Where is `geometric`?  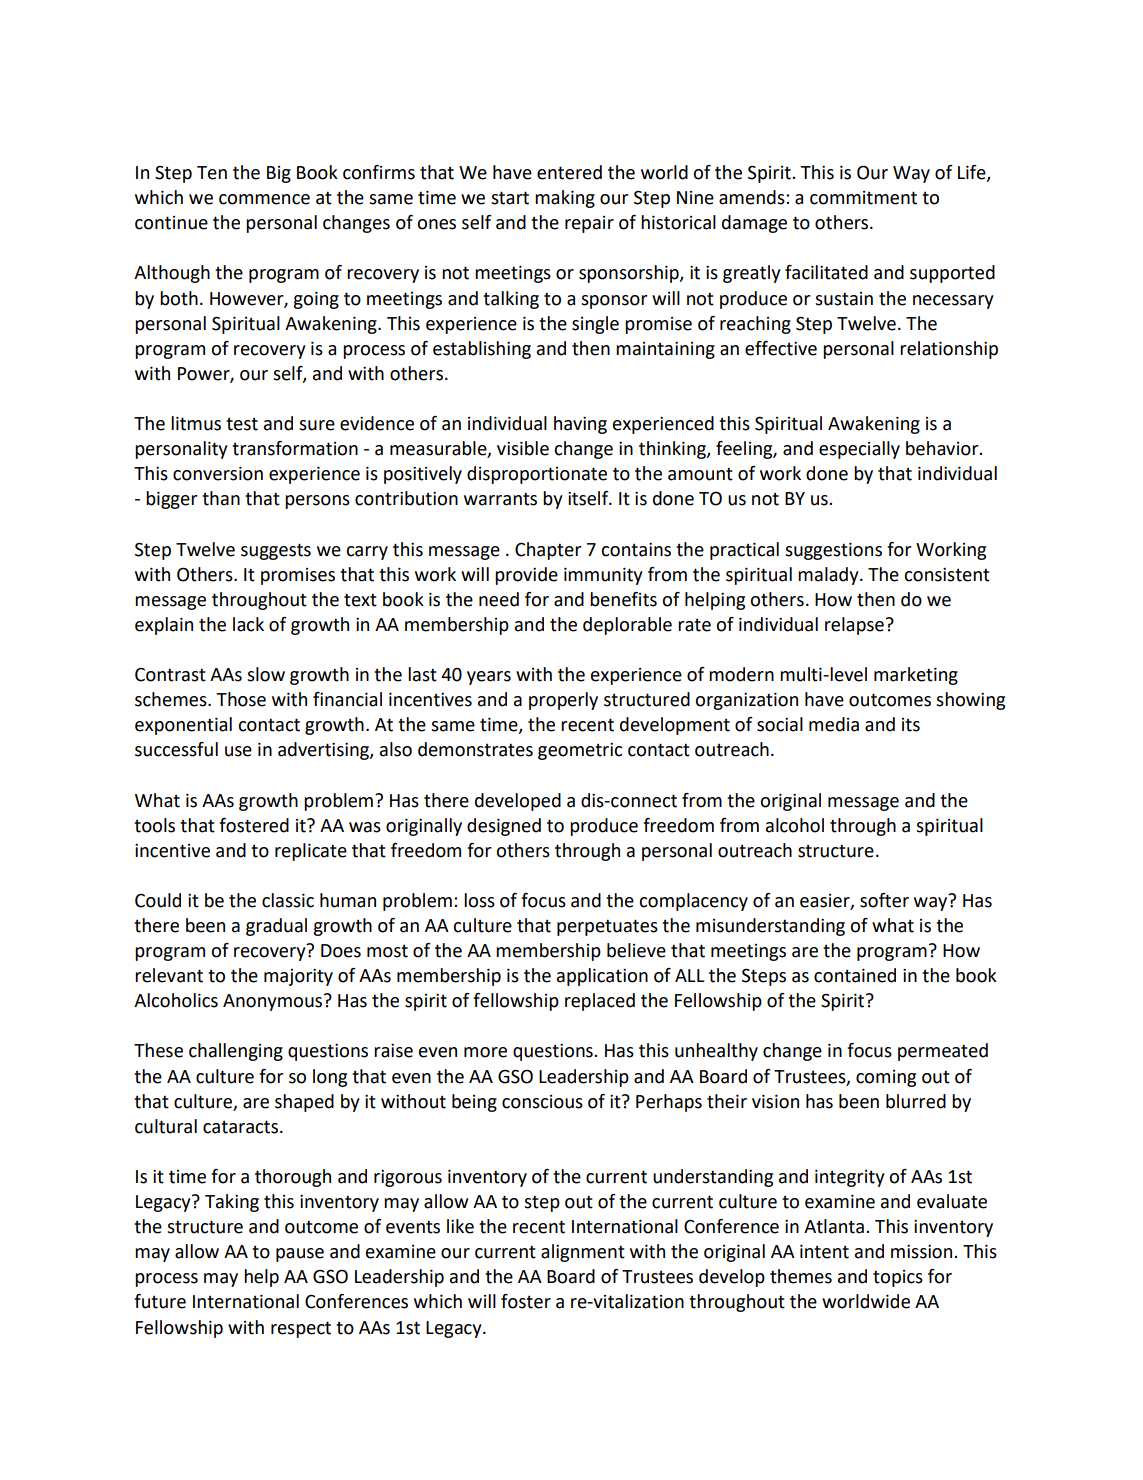 geometric is located at coordinates (580, 751).
